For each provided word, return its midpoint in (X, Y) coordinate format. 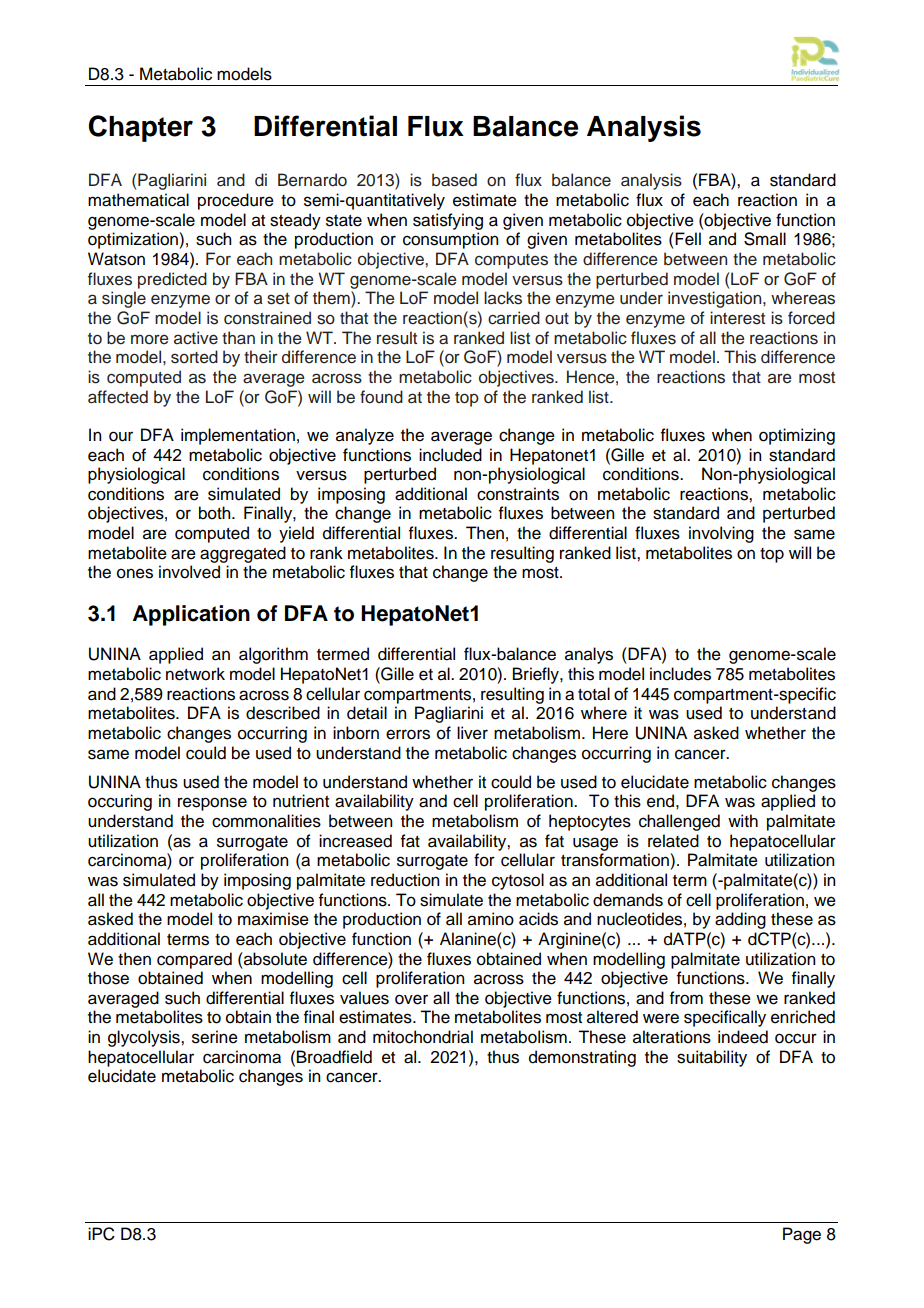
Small (765, 239)
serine (215, 1037)
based (454, 180)
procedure (236, 201)
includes (680, 674)
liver (472, 733)
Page (802, 1235)
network (195, 674)
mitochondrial (423, 1037)
